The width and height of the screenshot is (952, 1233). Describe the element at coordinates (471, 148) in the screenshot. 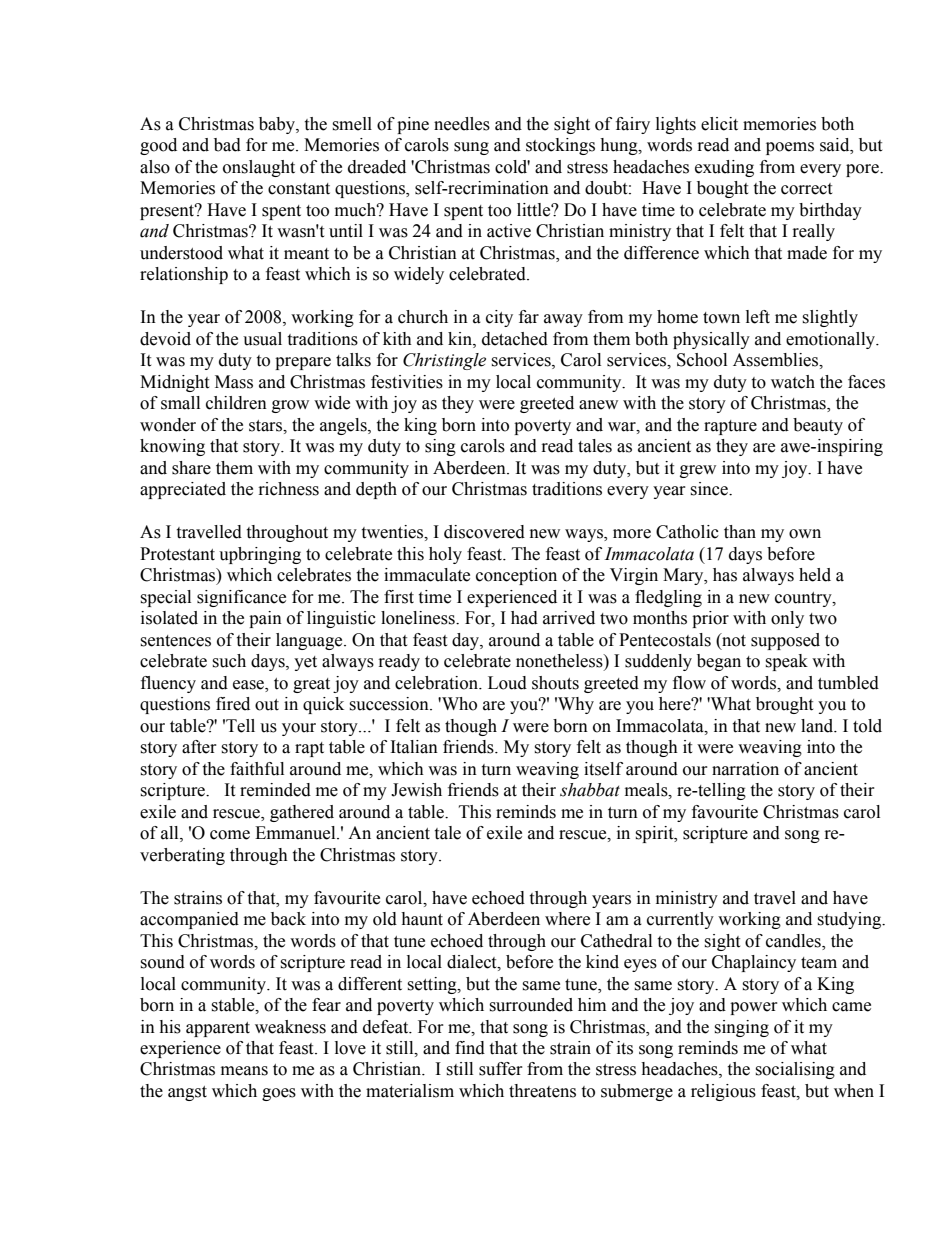

I see `sung` at that location.
